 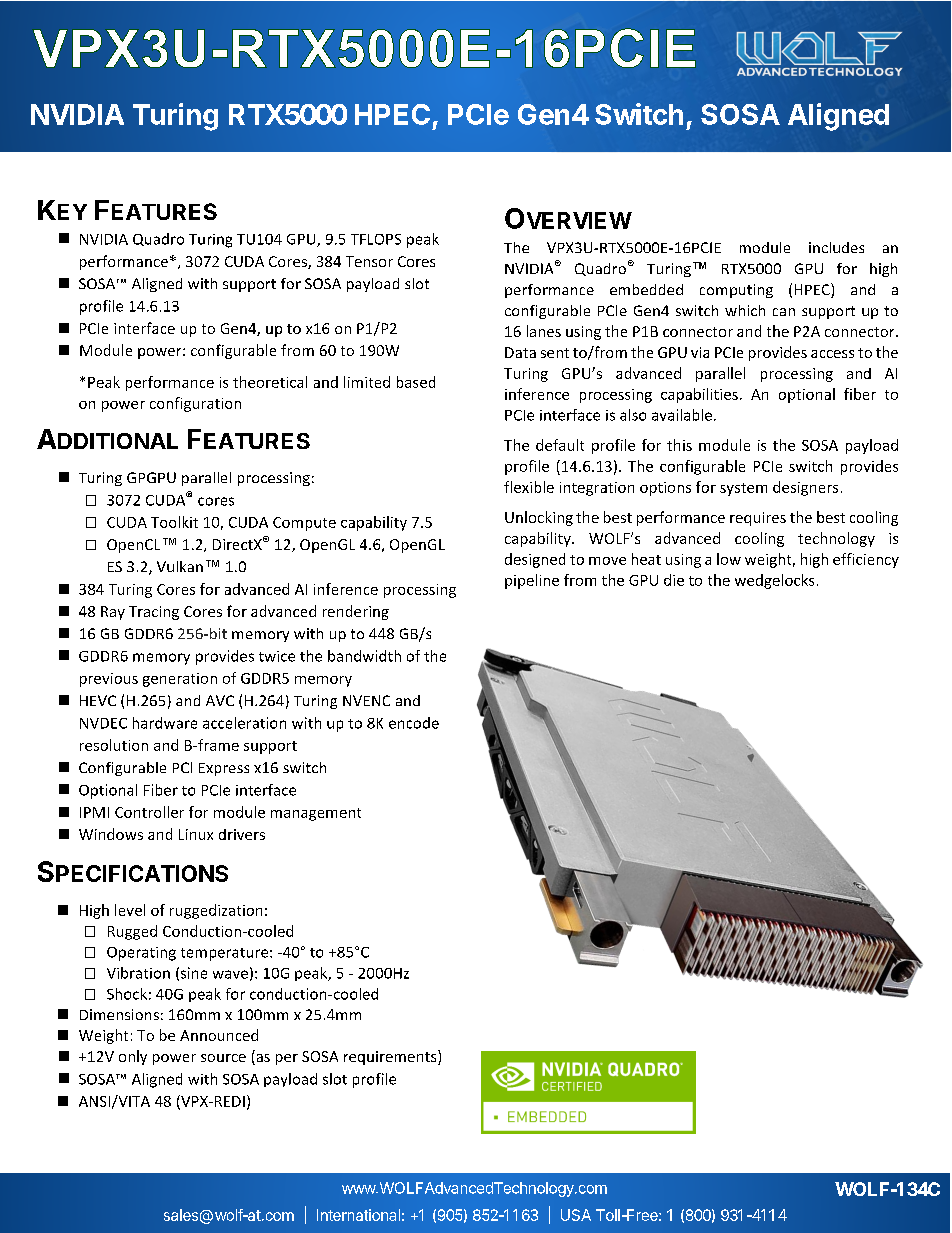 What do you see at coordinates (180, 566) in the document?
I see `Vulkan` at bounding box center [180, 566].
